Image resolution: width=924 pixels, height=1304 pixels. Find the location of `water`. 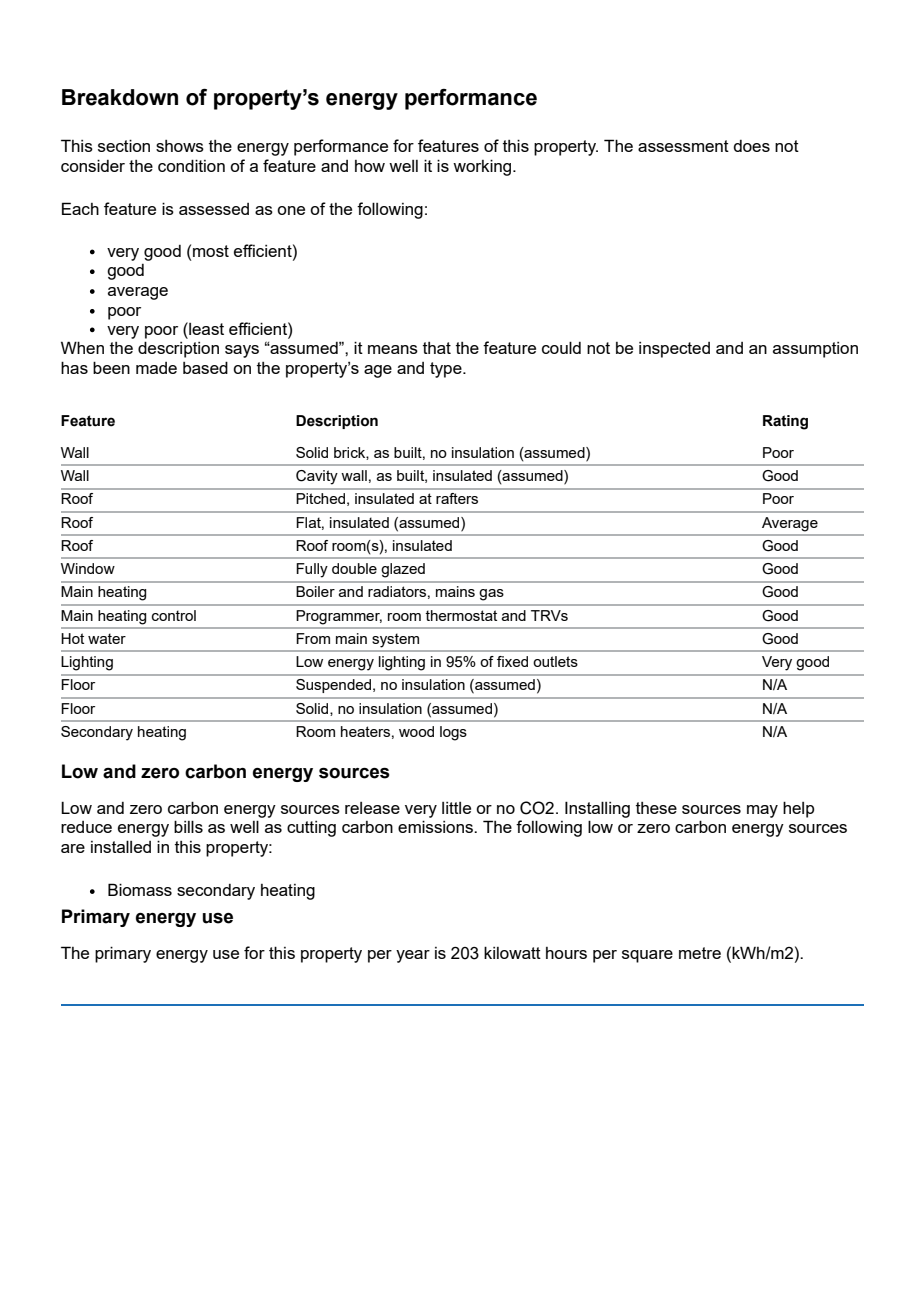

water is located at coordinates (107, 638).
